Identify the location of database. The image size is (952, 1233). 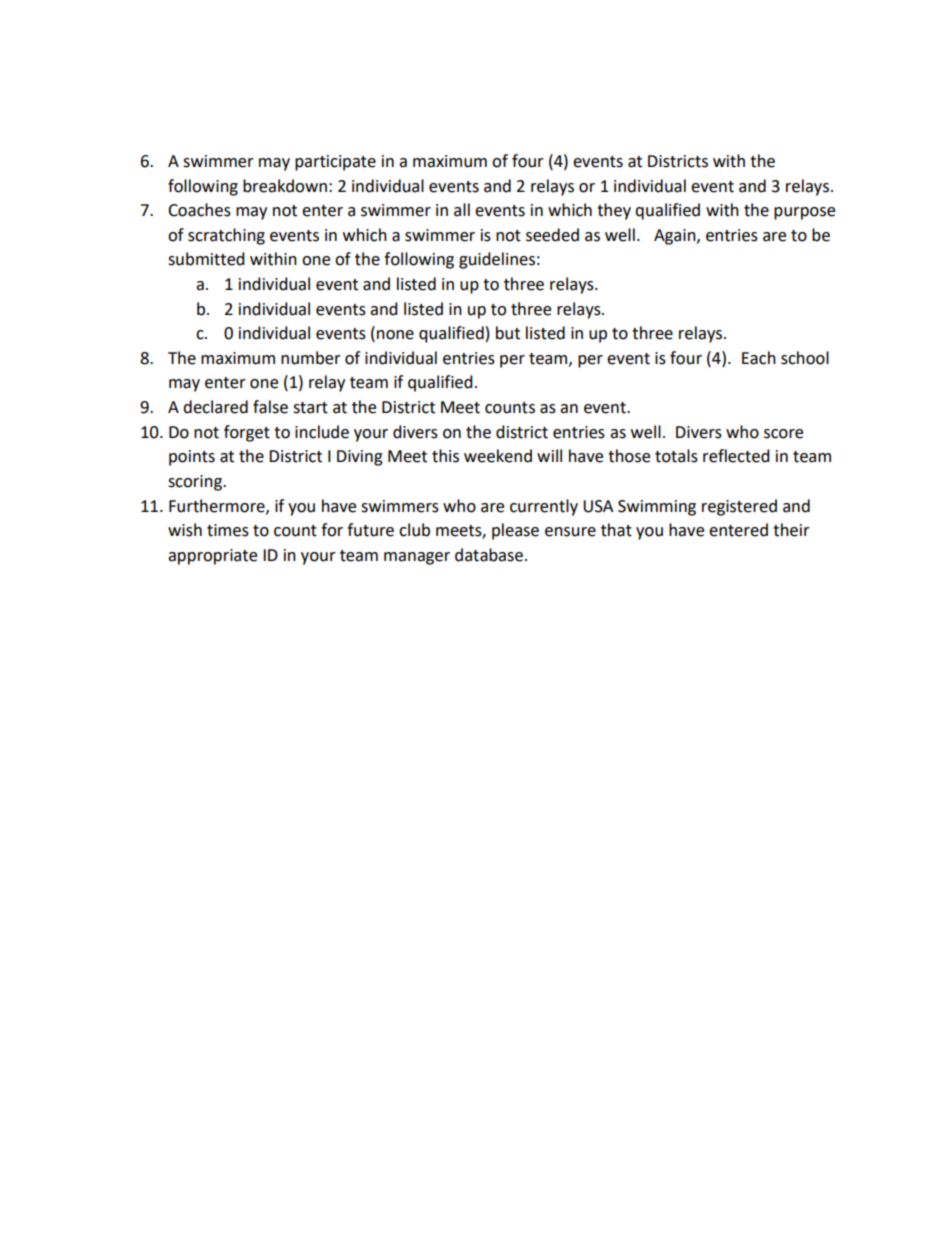
(489, 555).
